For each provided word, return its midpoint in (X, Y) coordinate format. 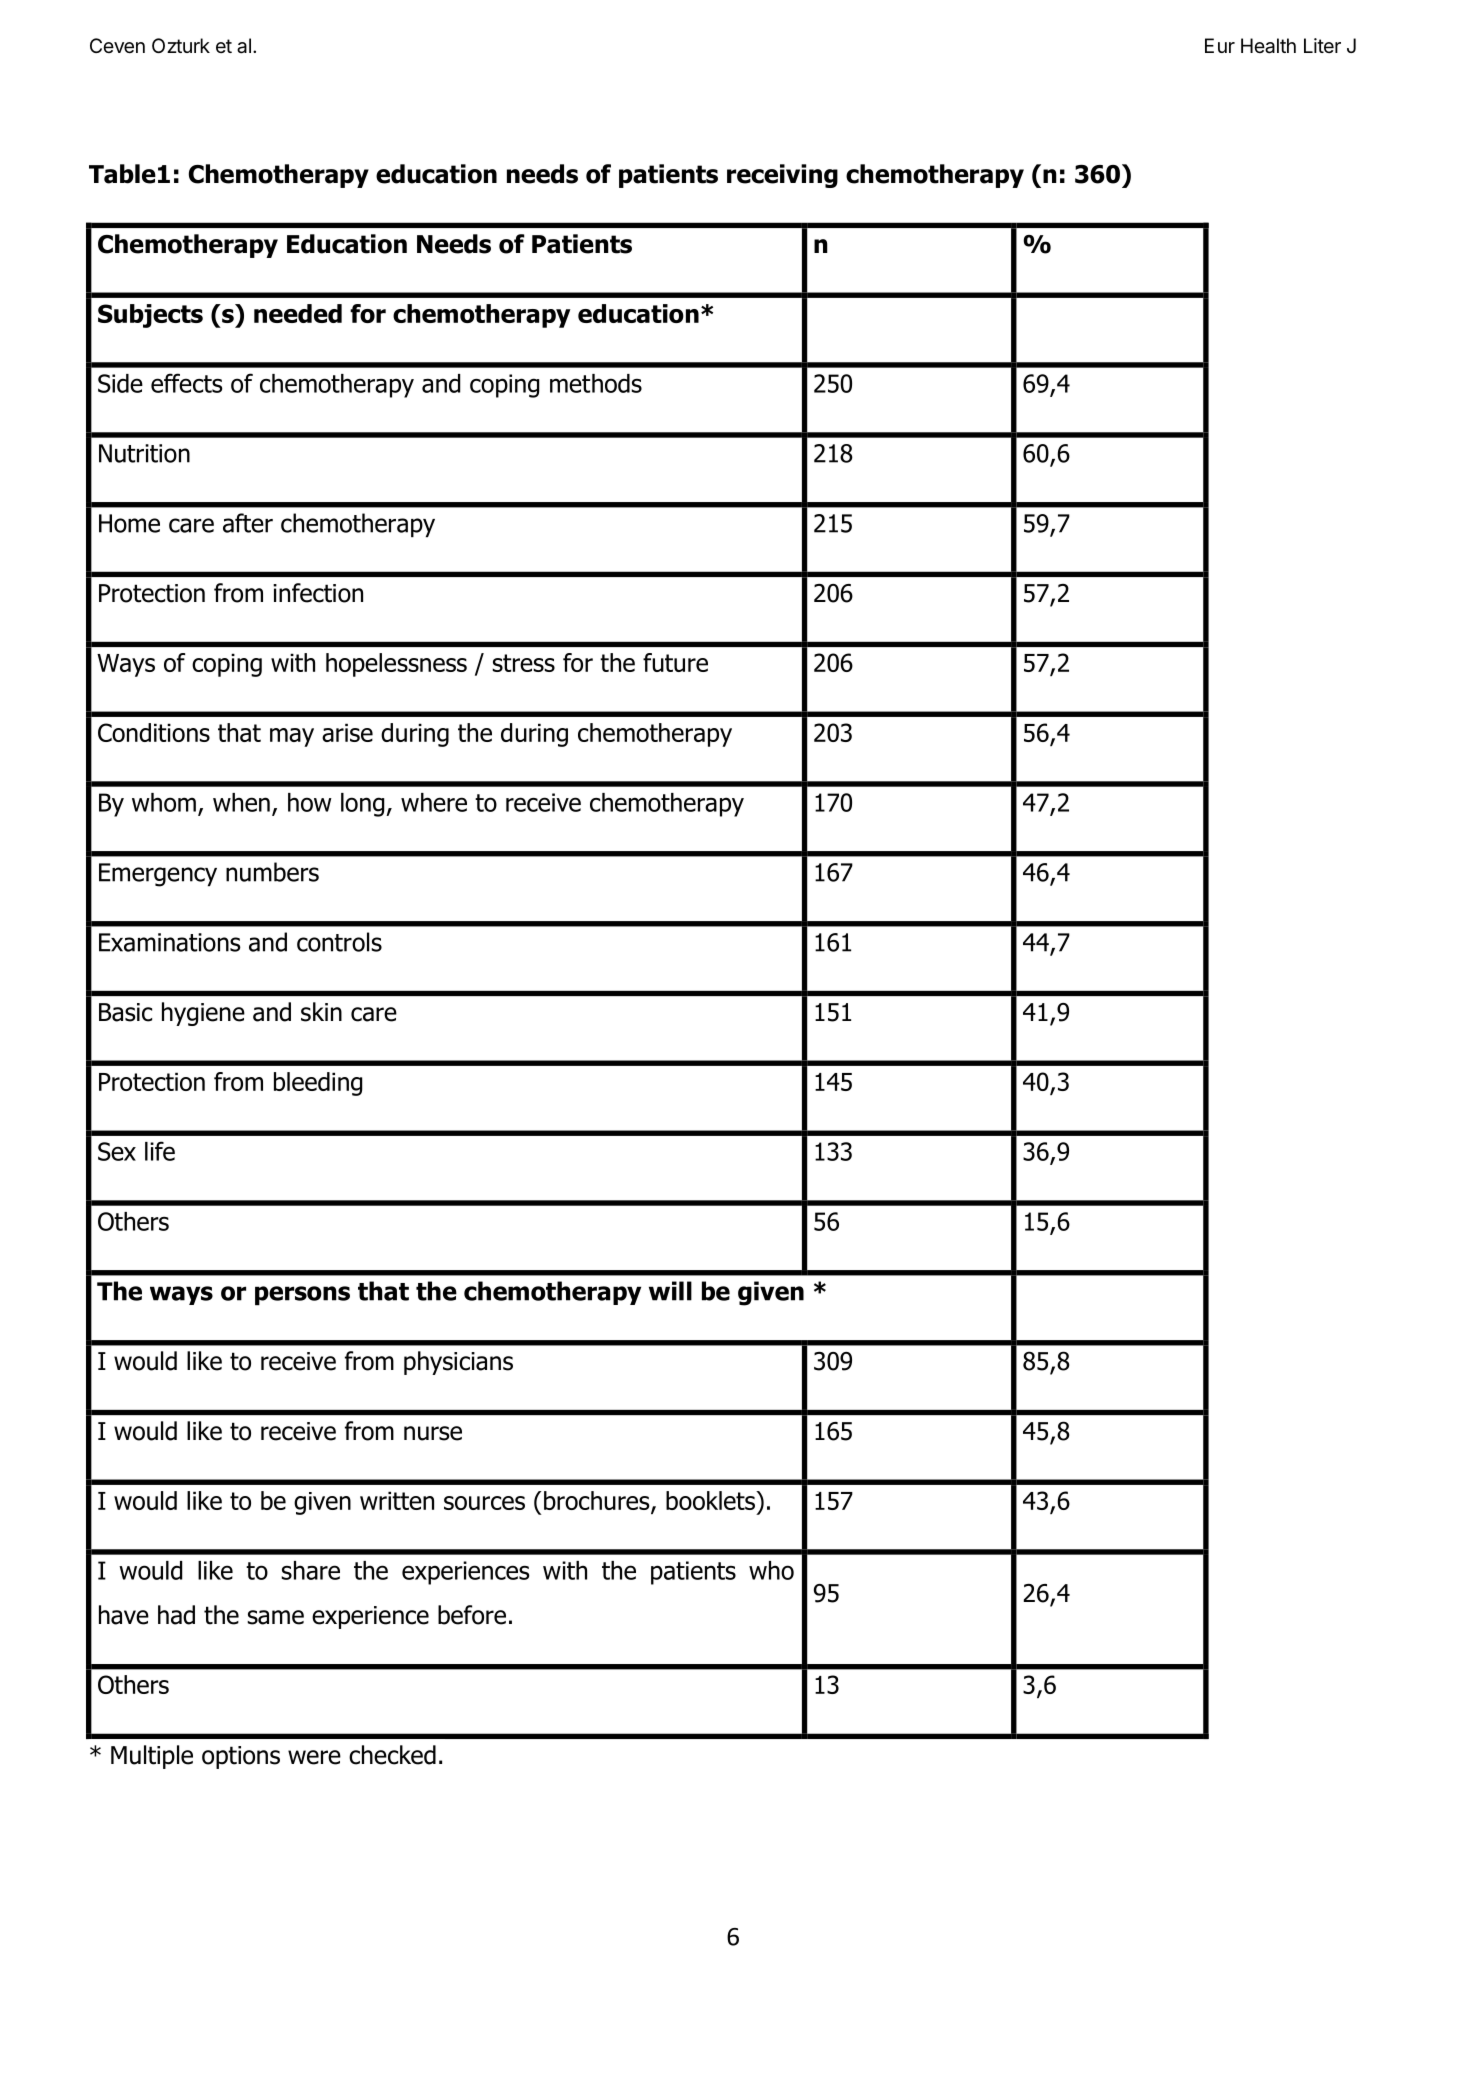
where (434, 802)
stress (523, 663)
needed (298, 313)
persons (302, 1295)
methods (596, 383)
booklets (711, 1500)
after (248, 523)
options (241, 1757)
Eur (1220, 45)
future (675, 662)
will (670, 1291)
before (472, 1615)
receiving (782, 176)
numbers (272, 872)
